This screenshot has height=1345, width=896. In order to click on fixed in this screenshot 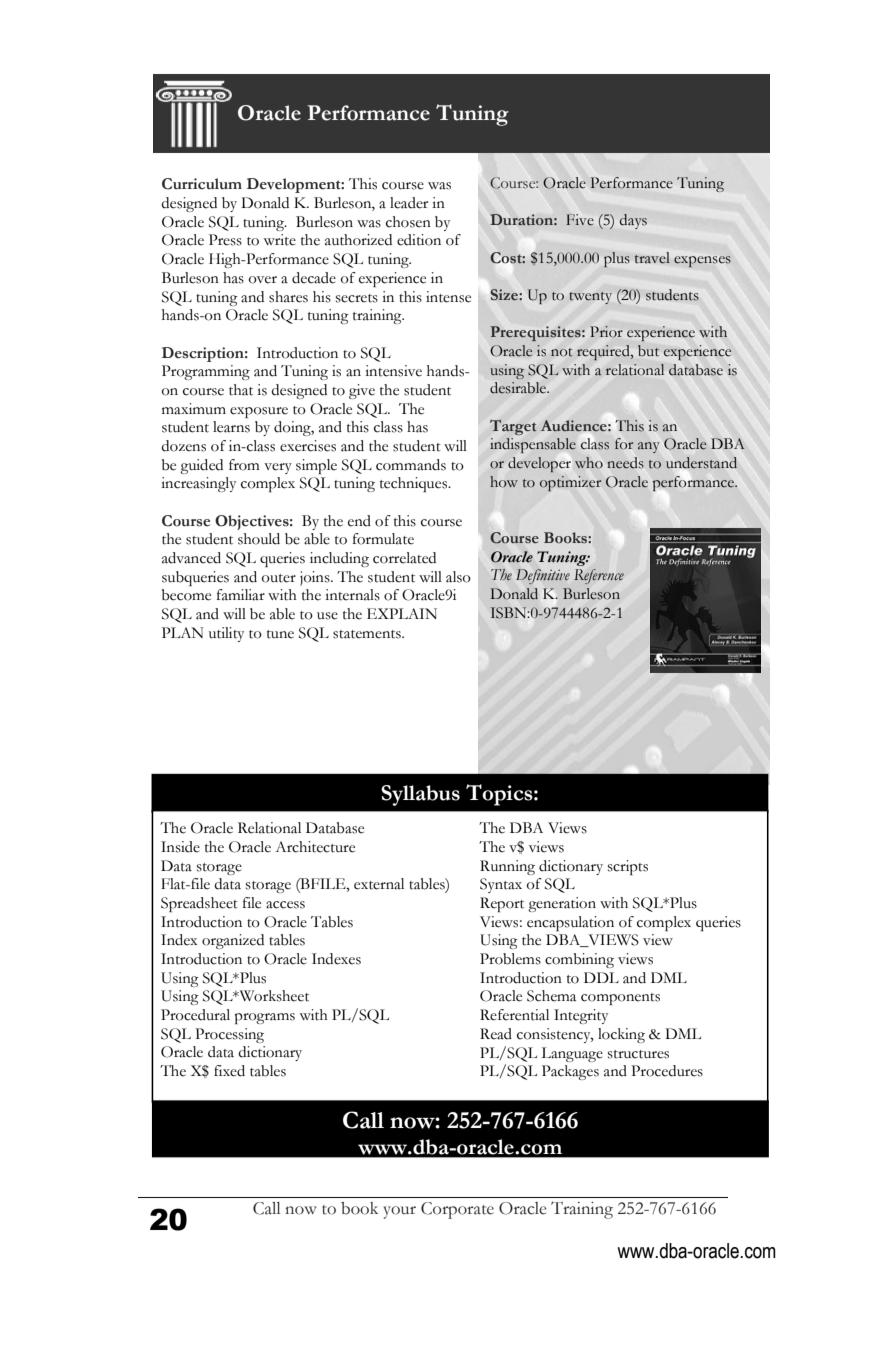, I will do `click(229, 1071)`.
